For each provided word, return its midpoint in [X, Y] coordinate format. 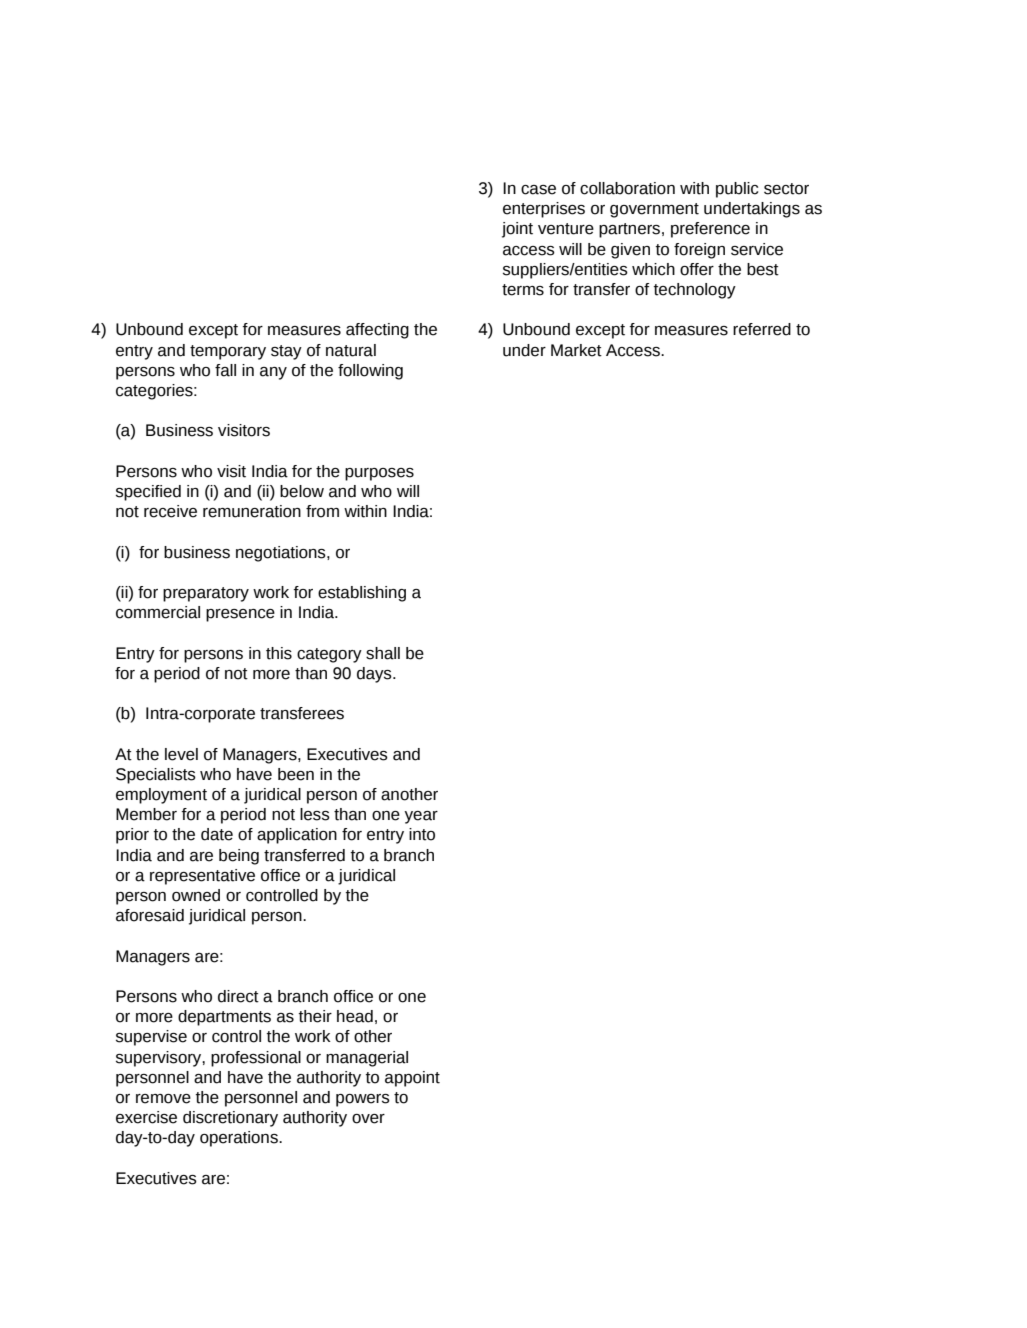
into [422, 834]
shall [383, 653]
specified [148, 493]
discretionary [230, 1119]
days [375, 675]
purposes [379, 474]
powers [363, 1100]
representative [202, 877]
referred [762, 329]
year [421, 817]
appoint [412, 1079]
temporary [228, 352]
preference [710, 230]
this [279, 653]
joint [517, 230]
